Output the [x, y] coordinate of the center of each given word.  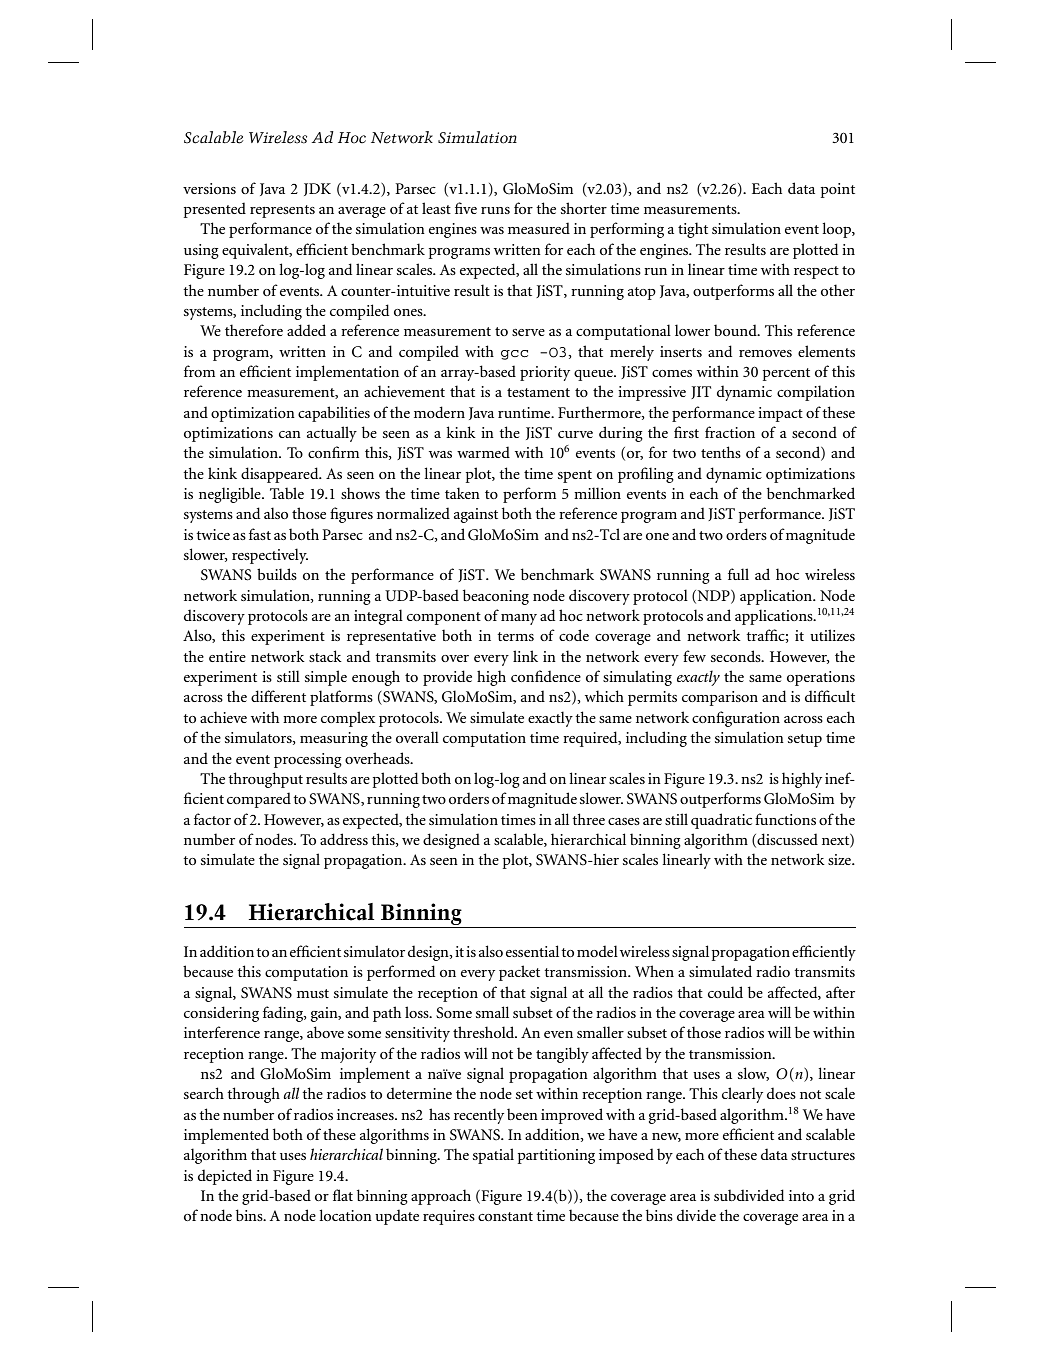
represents [282, 211]
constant [505, 1216]
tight [693, 230]
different [278, 696]
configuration [736, 719]
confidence [546, 676]
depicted [225, 1177]
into [801, 1195]
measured [539, 228]
